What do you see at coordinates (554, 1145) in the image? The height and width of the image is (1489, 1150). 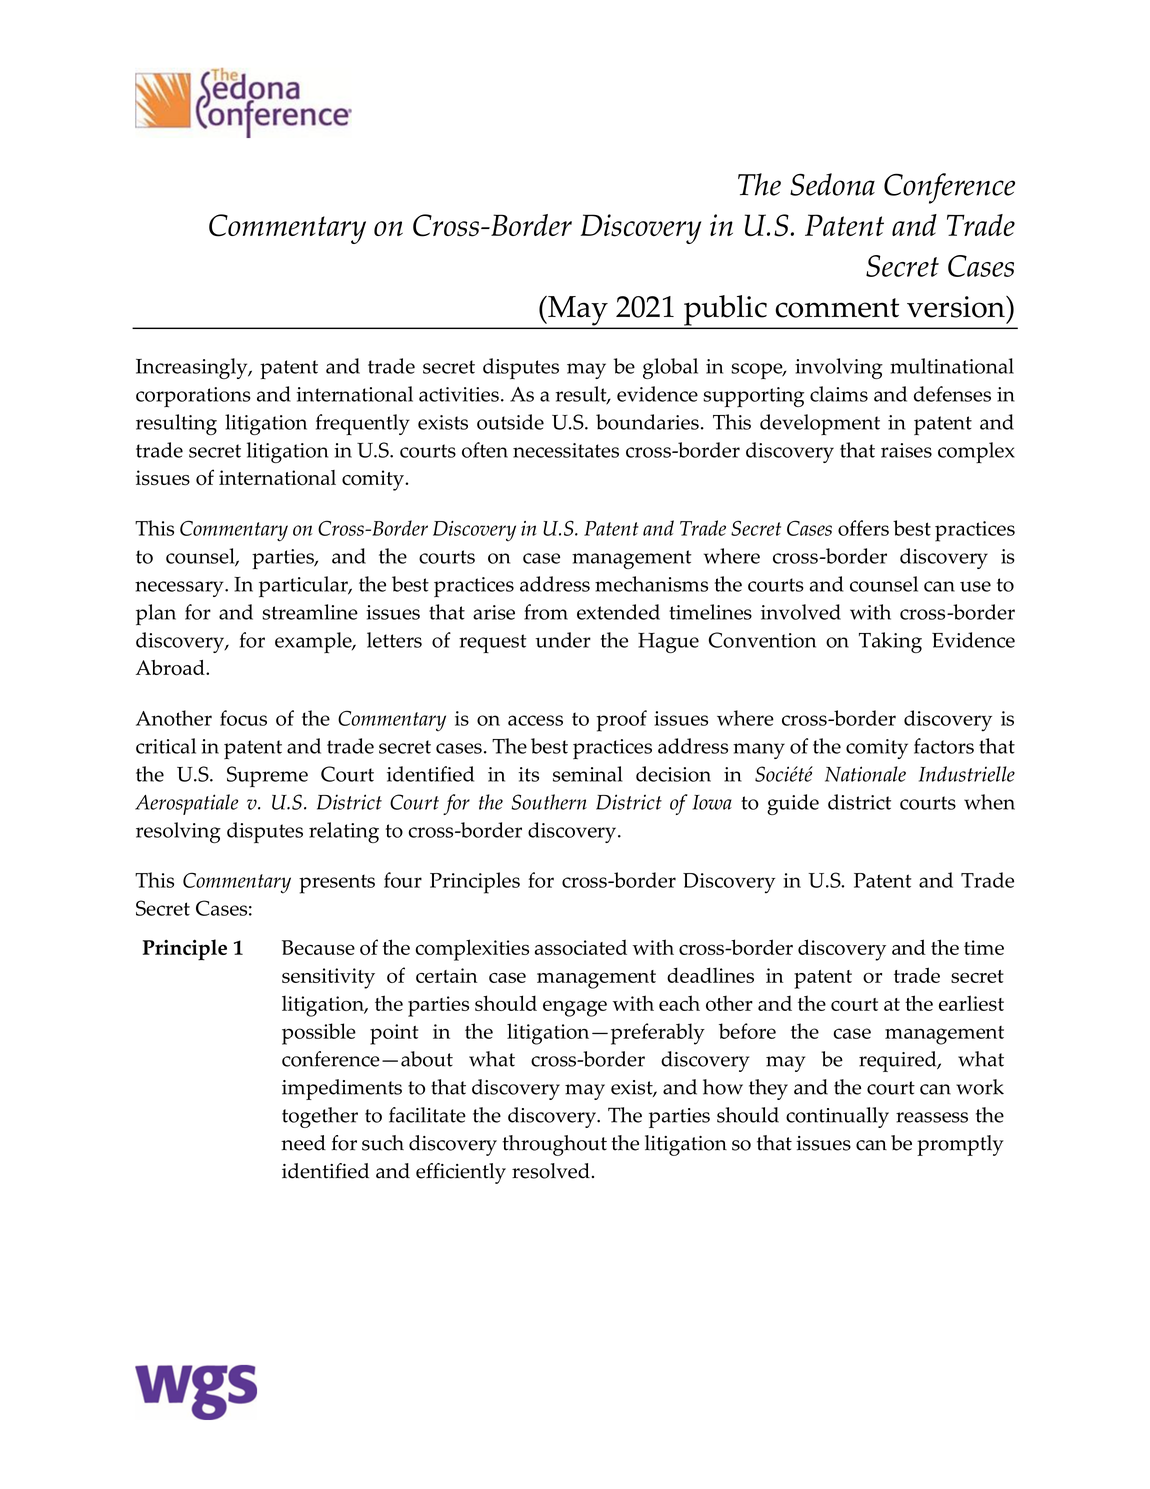 I see `throughout` at bounding box center [554, 1145].
